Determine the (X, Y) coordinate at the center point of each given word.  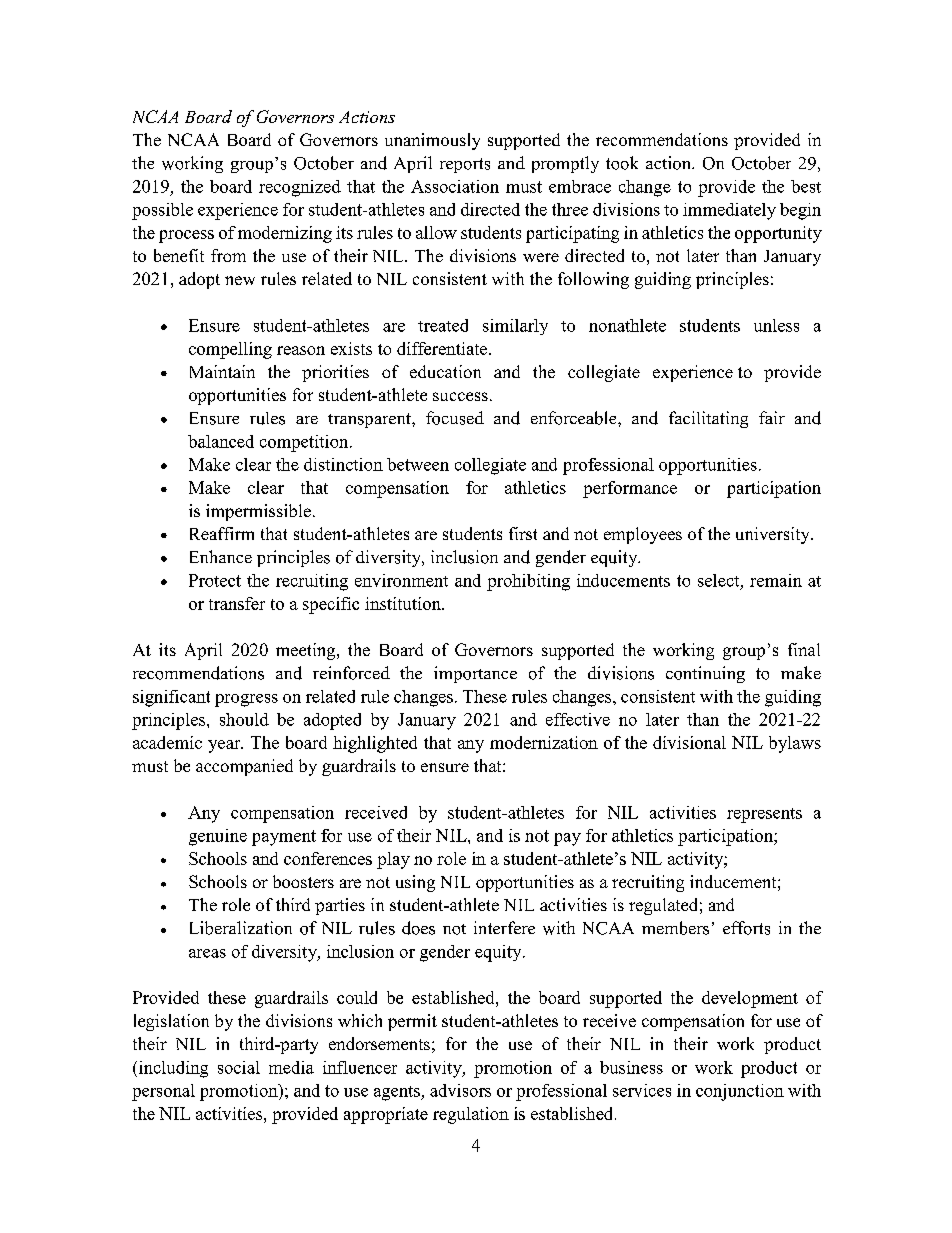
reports (465, 165)
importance (475, 674)
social (239, 1067)
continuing (705, 674)
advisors (460, 1090)
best (806, 186)
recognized (300, 188)
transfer (237, 603)
